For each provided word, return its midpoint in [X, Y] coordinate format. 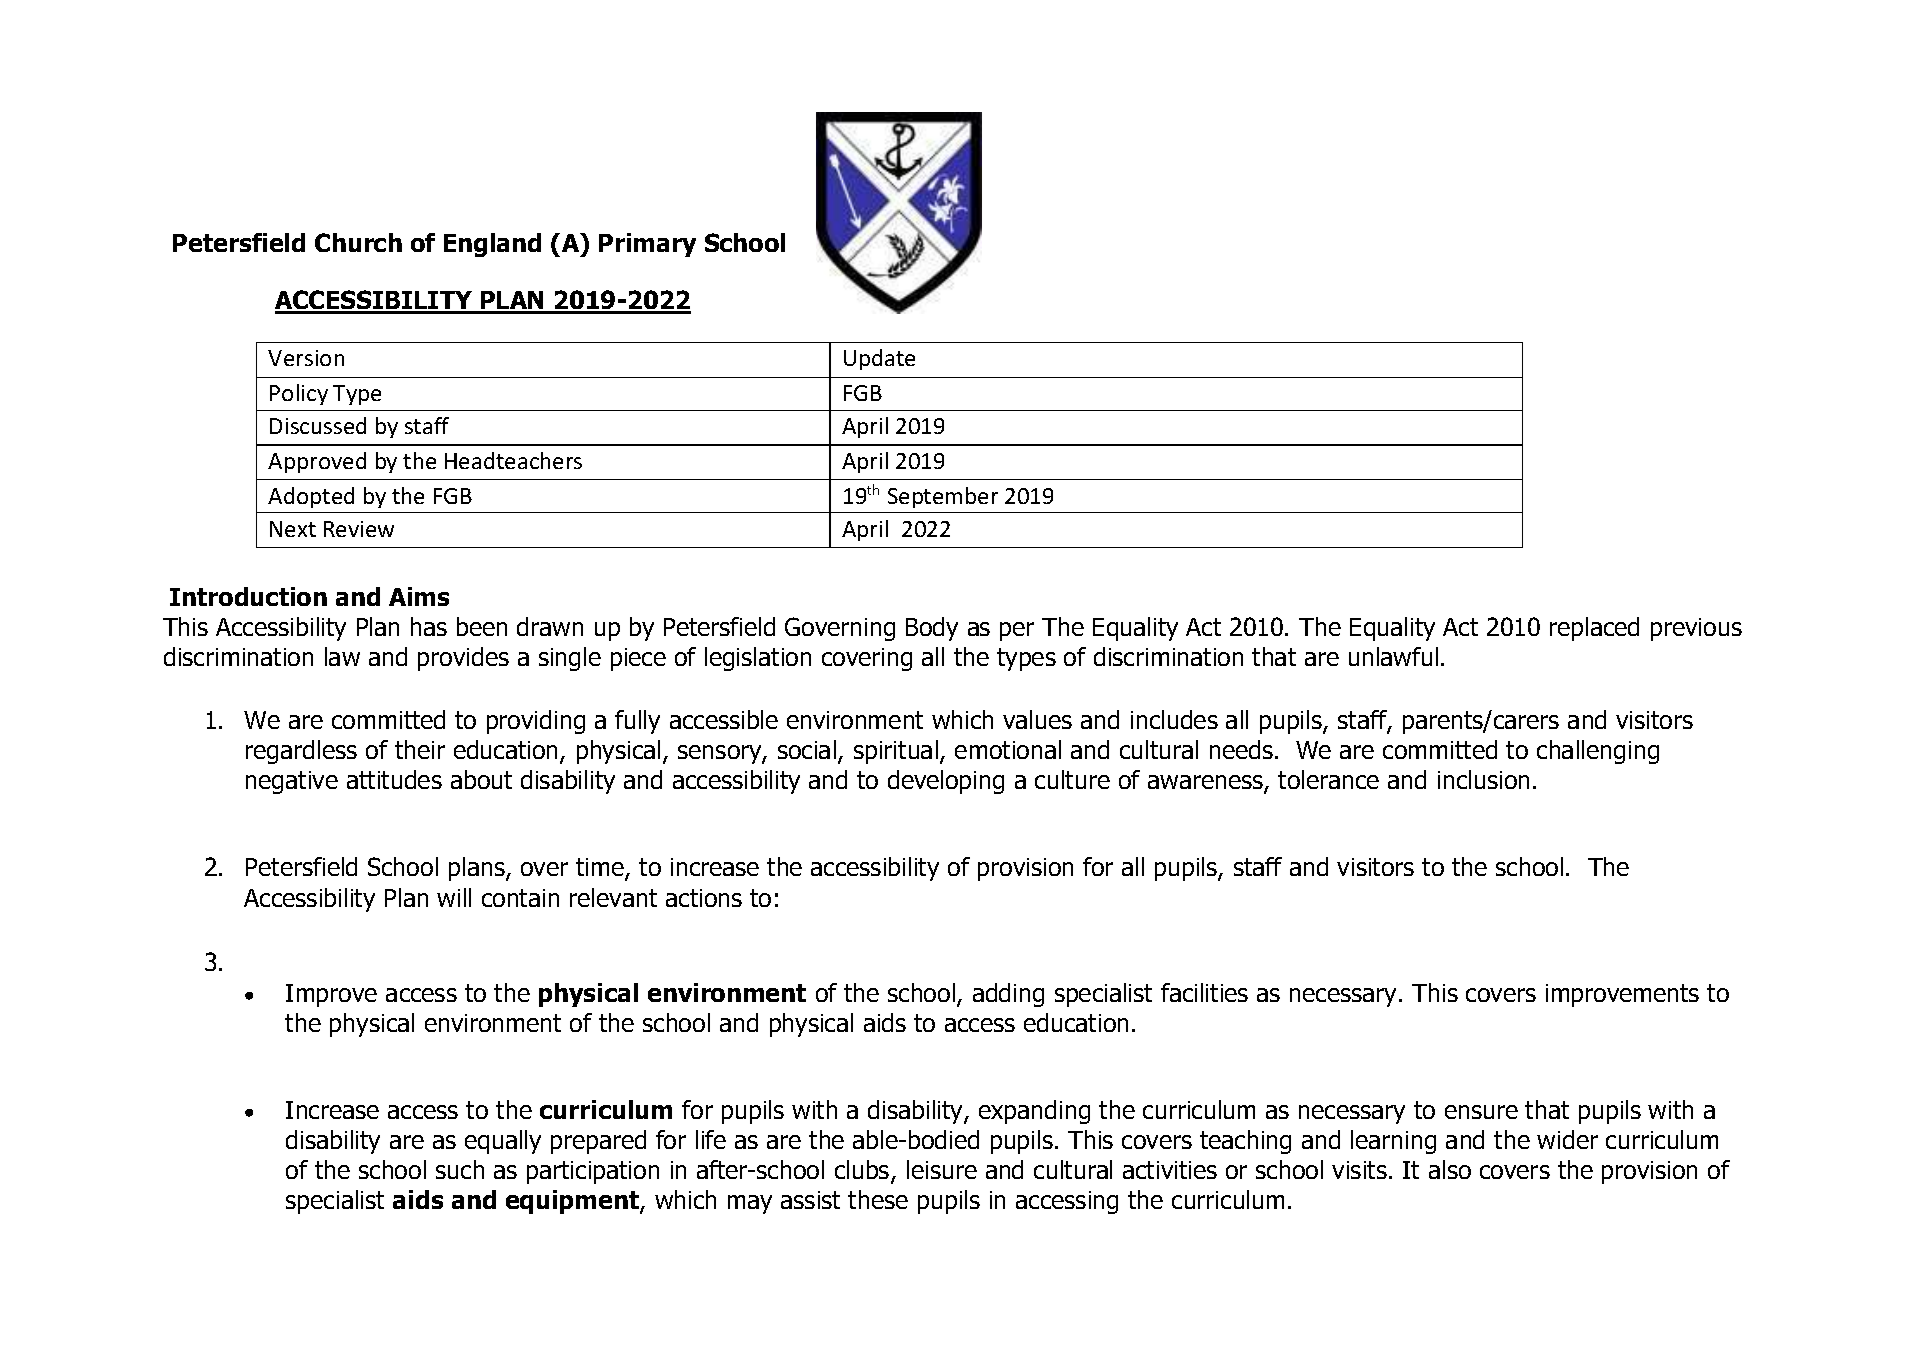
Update [879, 359]
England [492, 245]
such [460, 1169]
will [454, 897]
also [1450, 1169]
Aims [419, 596]
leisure [942, 1169]
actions [704, 898]
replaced [1594, 629]
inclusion [1483, 779]
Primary [647, 245]
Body [932, 629]
